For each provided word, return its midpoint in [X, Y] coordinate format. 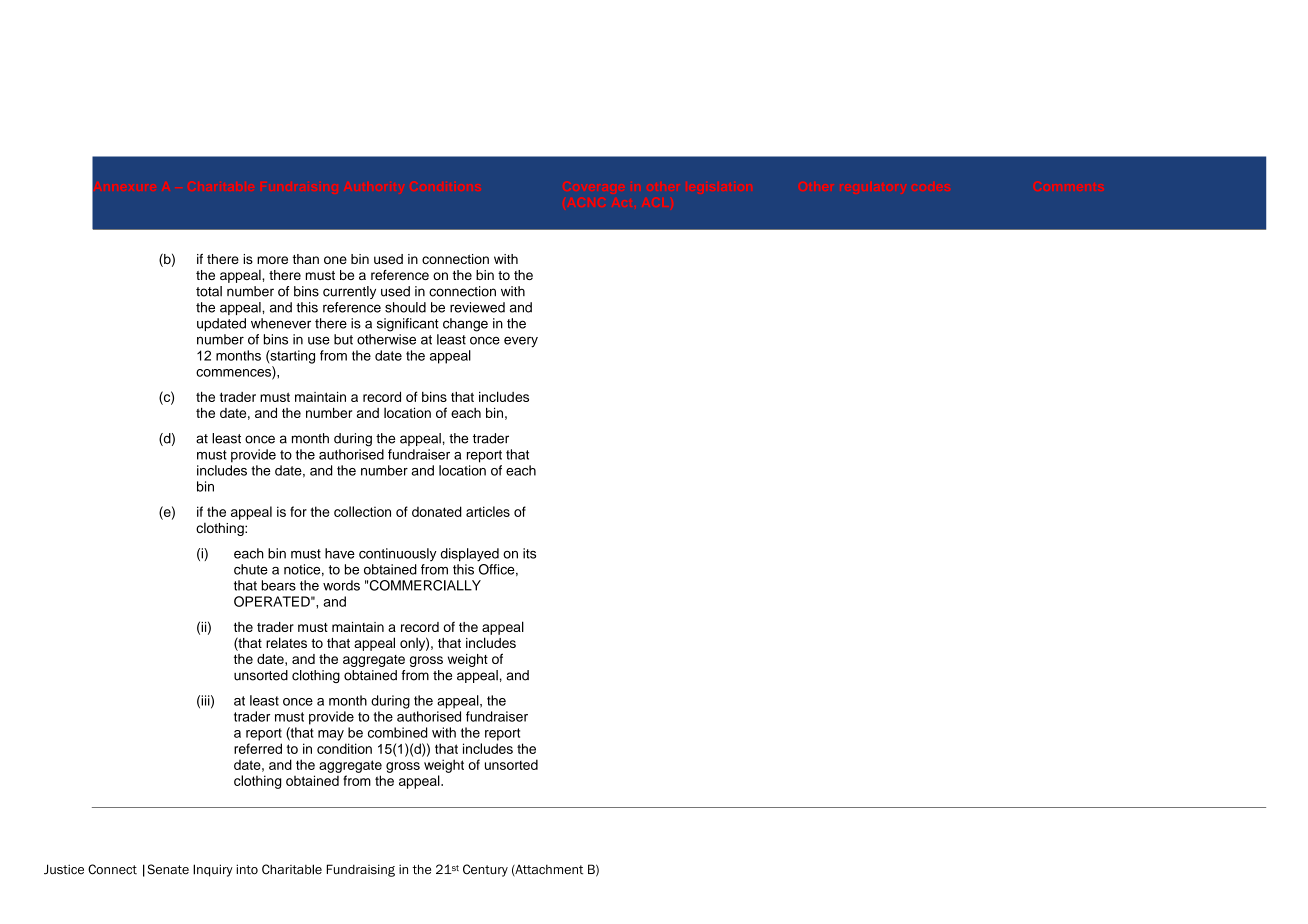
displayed [470, 555]
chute [251, 569]
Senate [168, 869]
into [247, 869]
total [209, 291]
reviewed [477, 307]
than [306, 259]
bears [278, 585]
